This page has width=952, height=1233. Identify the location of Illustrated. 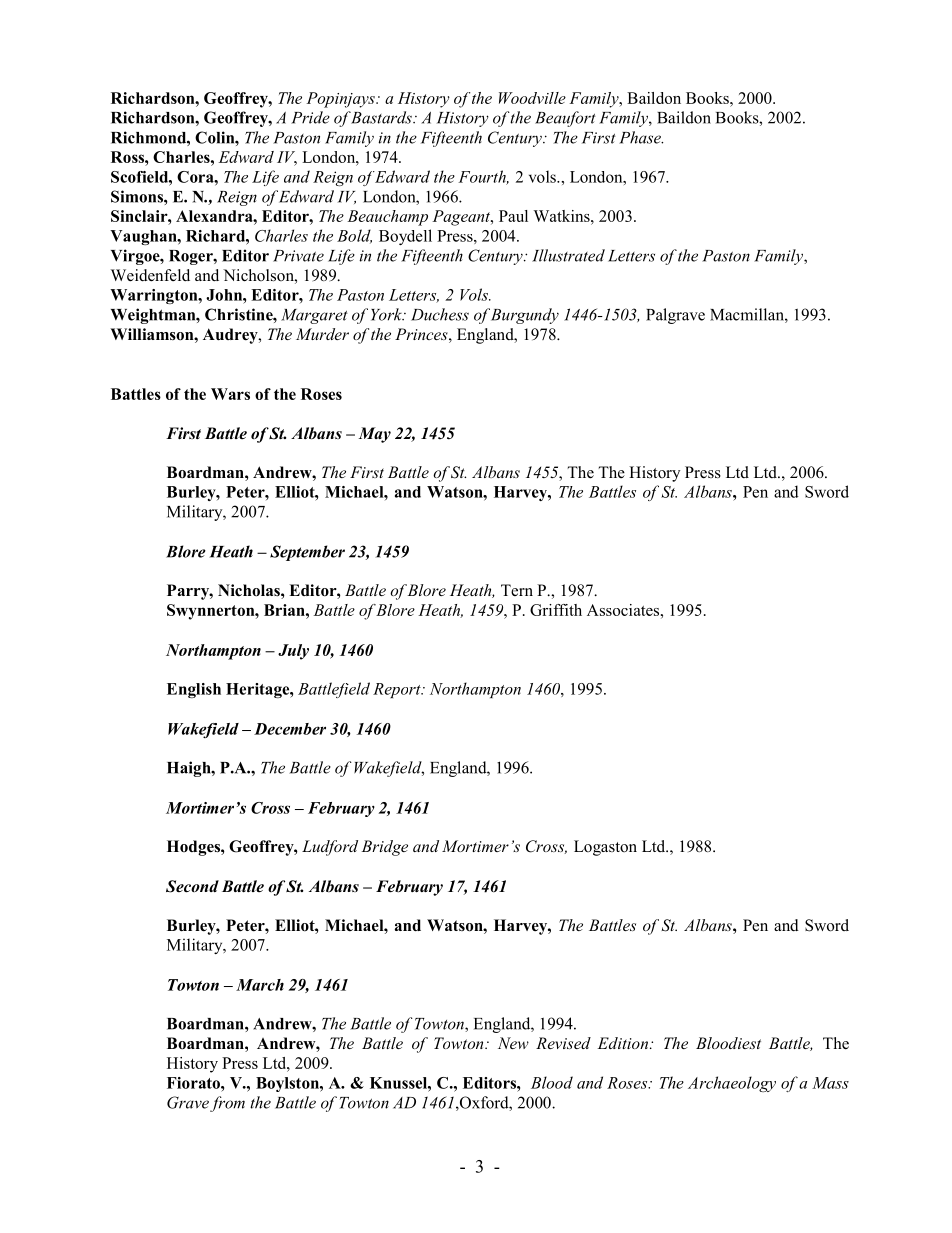
(568, 255).
